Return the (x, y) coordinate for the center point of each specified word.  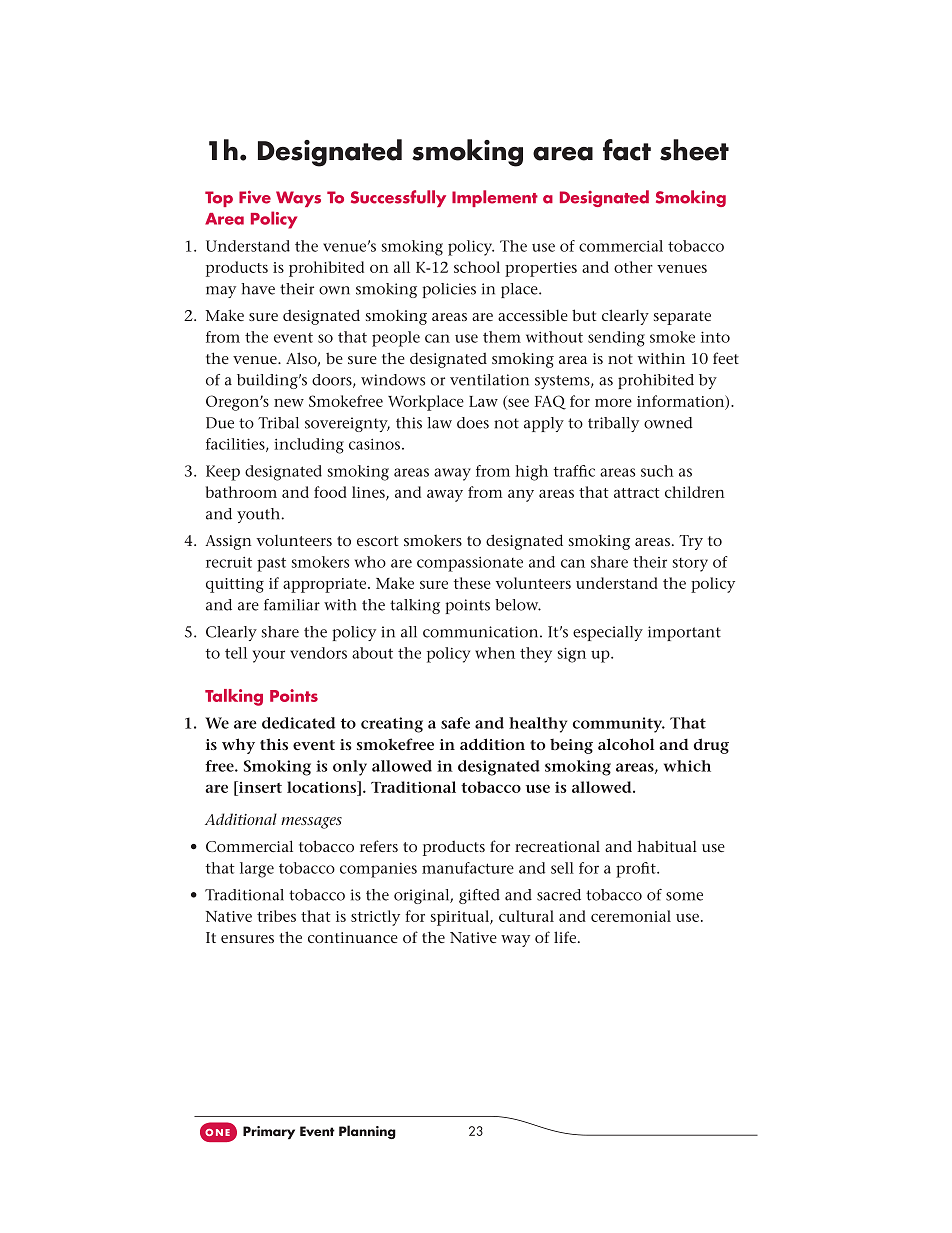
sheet (694, 150)
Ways (298, 199)
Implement (495, 198)
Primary (269, 1132)
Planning (367, 1132)
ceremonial (631, 916)
